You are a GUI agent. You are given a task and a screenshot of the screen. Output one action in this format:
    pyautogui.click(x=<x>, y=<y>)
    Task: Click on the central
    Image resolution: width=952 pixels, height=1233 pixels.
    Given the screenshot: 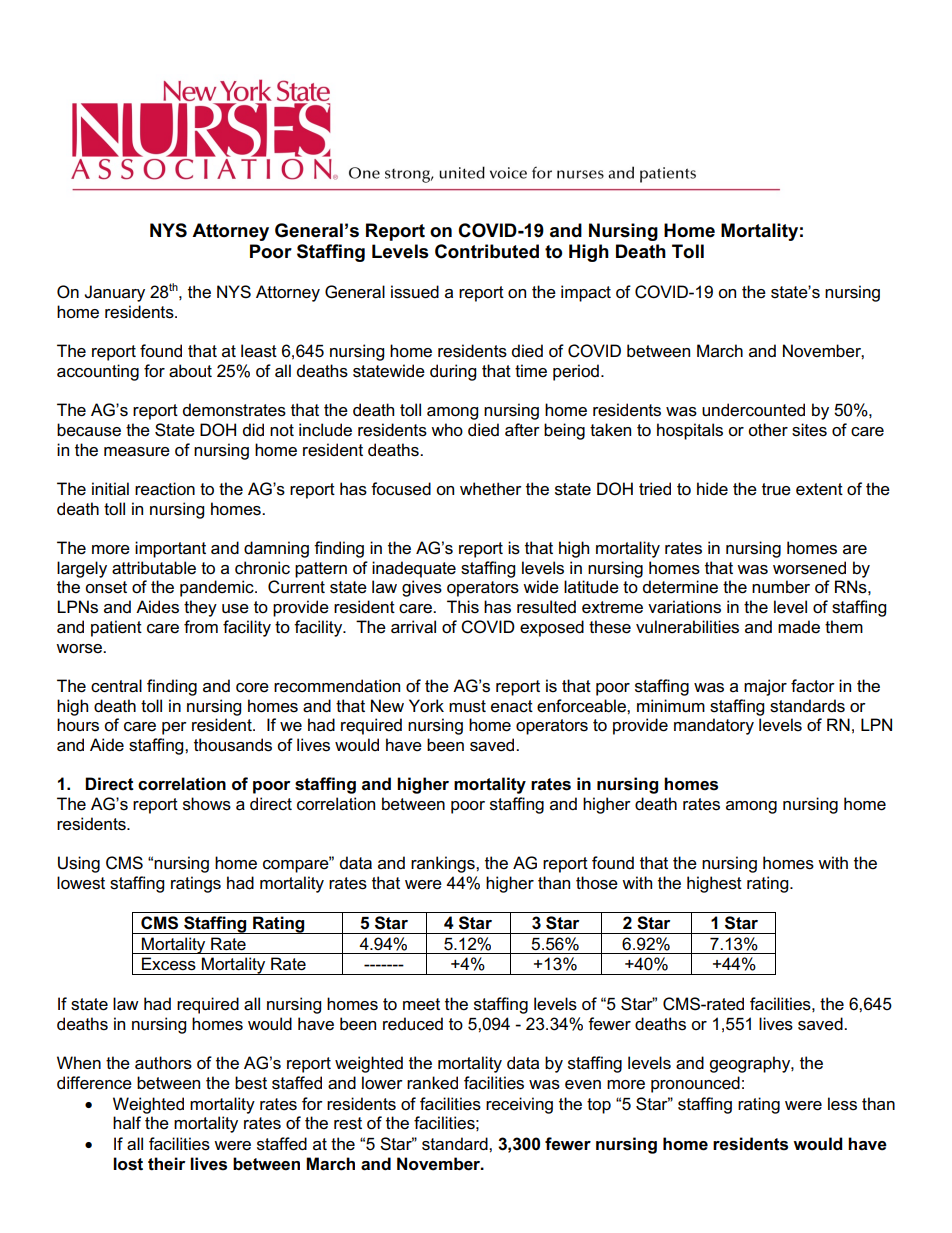 What is the action you would take?
    pyautogui.click(x=116, y=686)
